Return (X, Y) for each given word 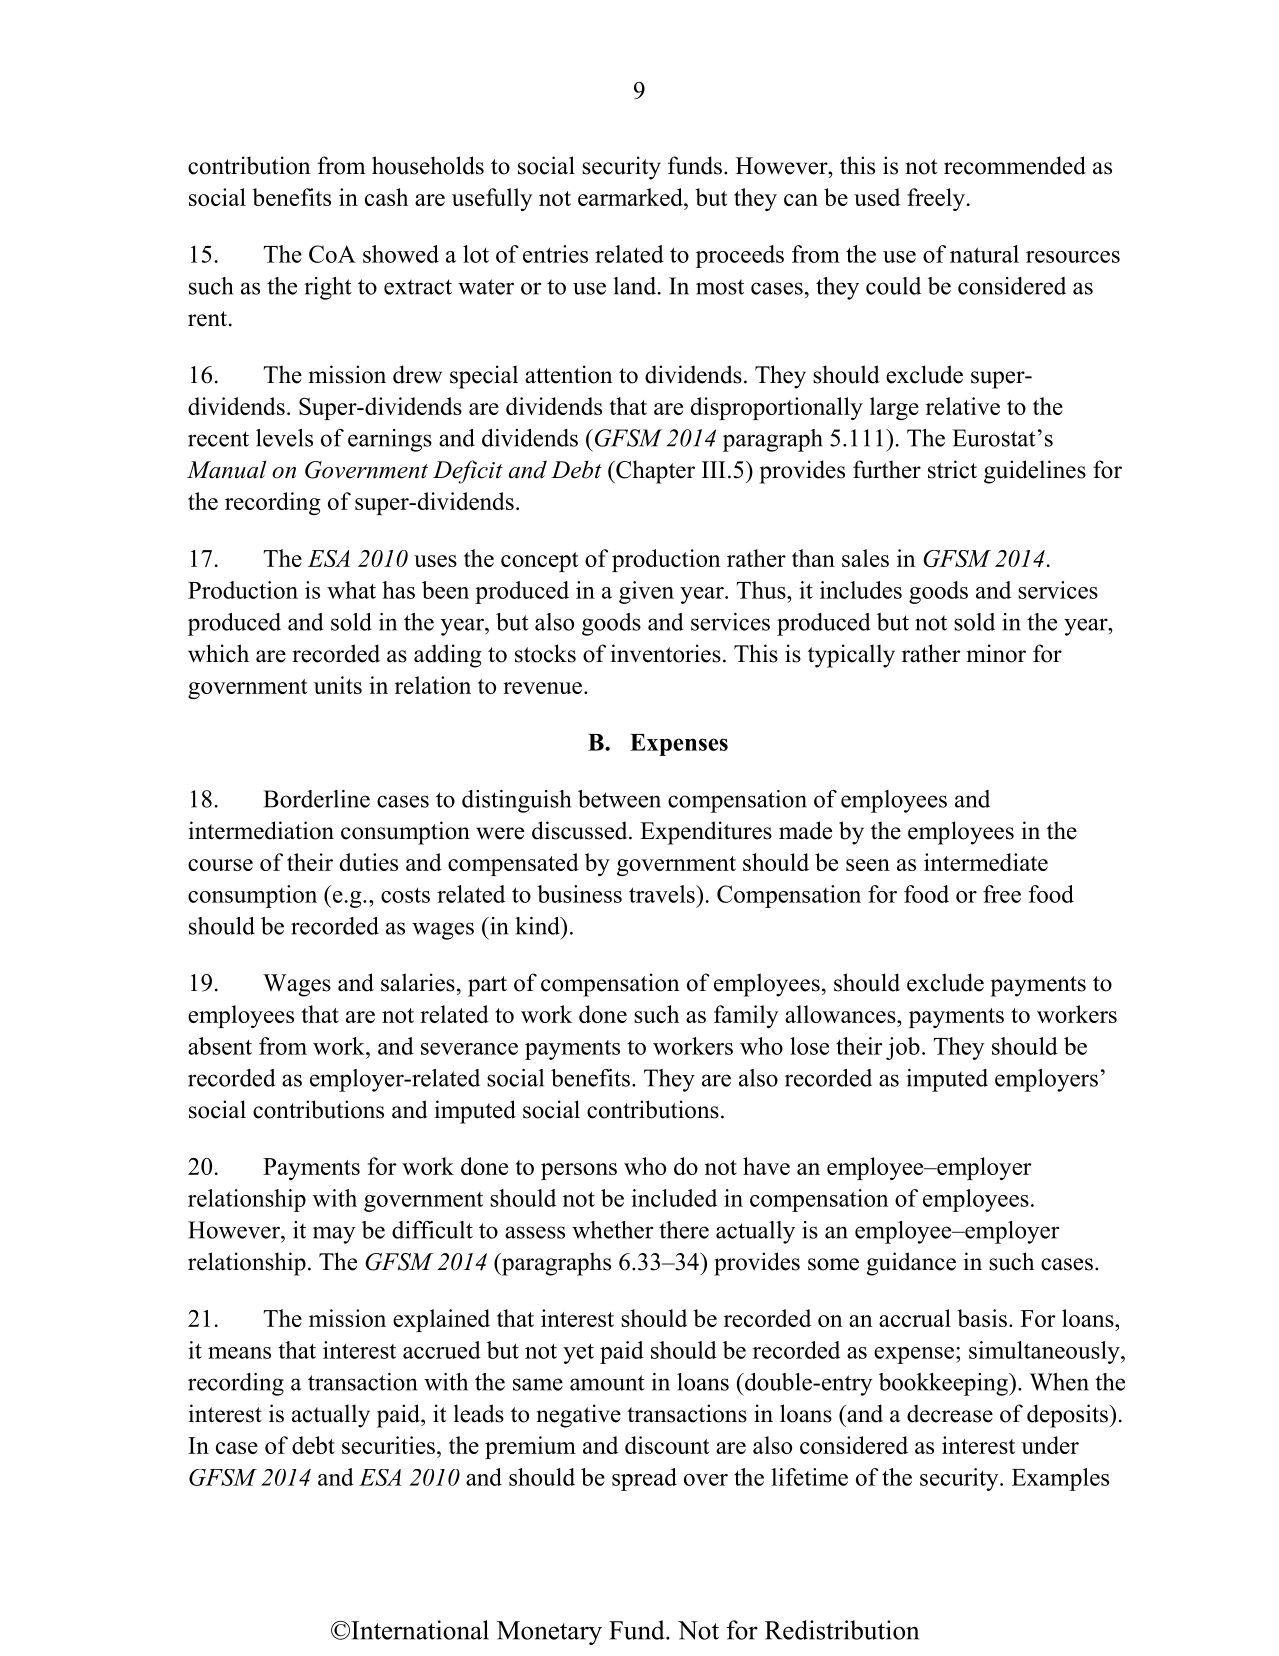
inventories (666, 653)
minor (996, 653)
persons (579, 1171)
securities (388, 1445)
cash (386, 197)
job (903, 1048)
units (338, 685)
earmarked (631, 197)
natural (984, 254)
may (334, 1235)
